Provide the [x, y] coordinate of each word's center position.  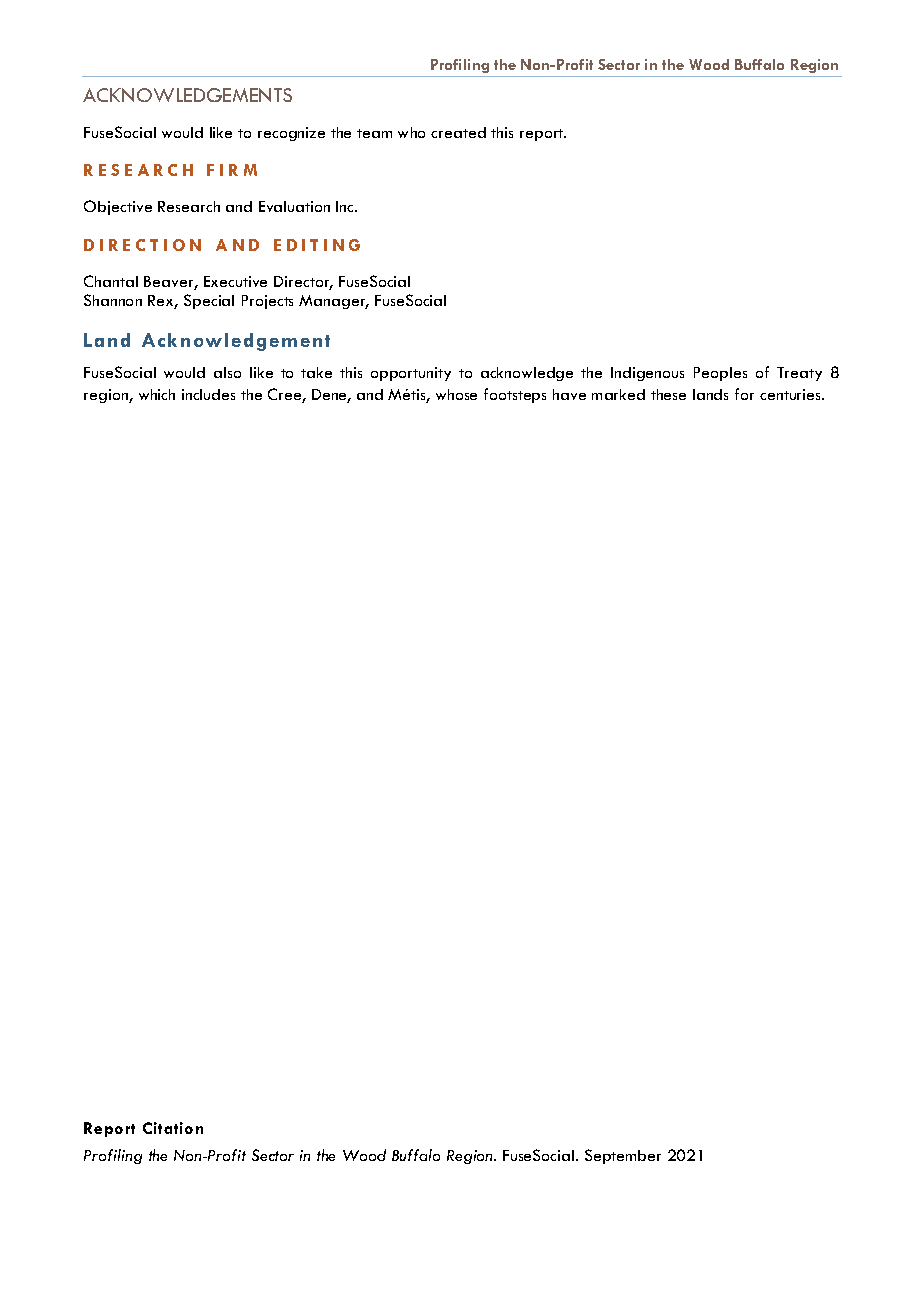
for [744, 394]
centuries [792, 394]
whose [456, 394]
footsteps [515, 395]
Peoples [720, 374]
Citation [173, 1128]
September [623, 1156]
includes [208, 394]
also [227, 372]
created [458, 132]
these [668, 394]
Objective [118, 207]
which [157, 394]
